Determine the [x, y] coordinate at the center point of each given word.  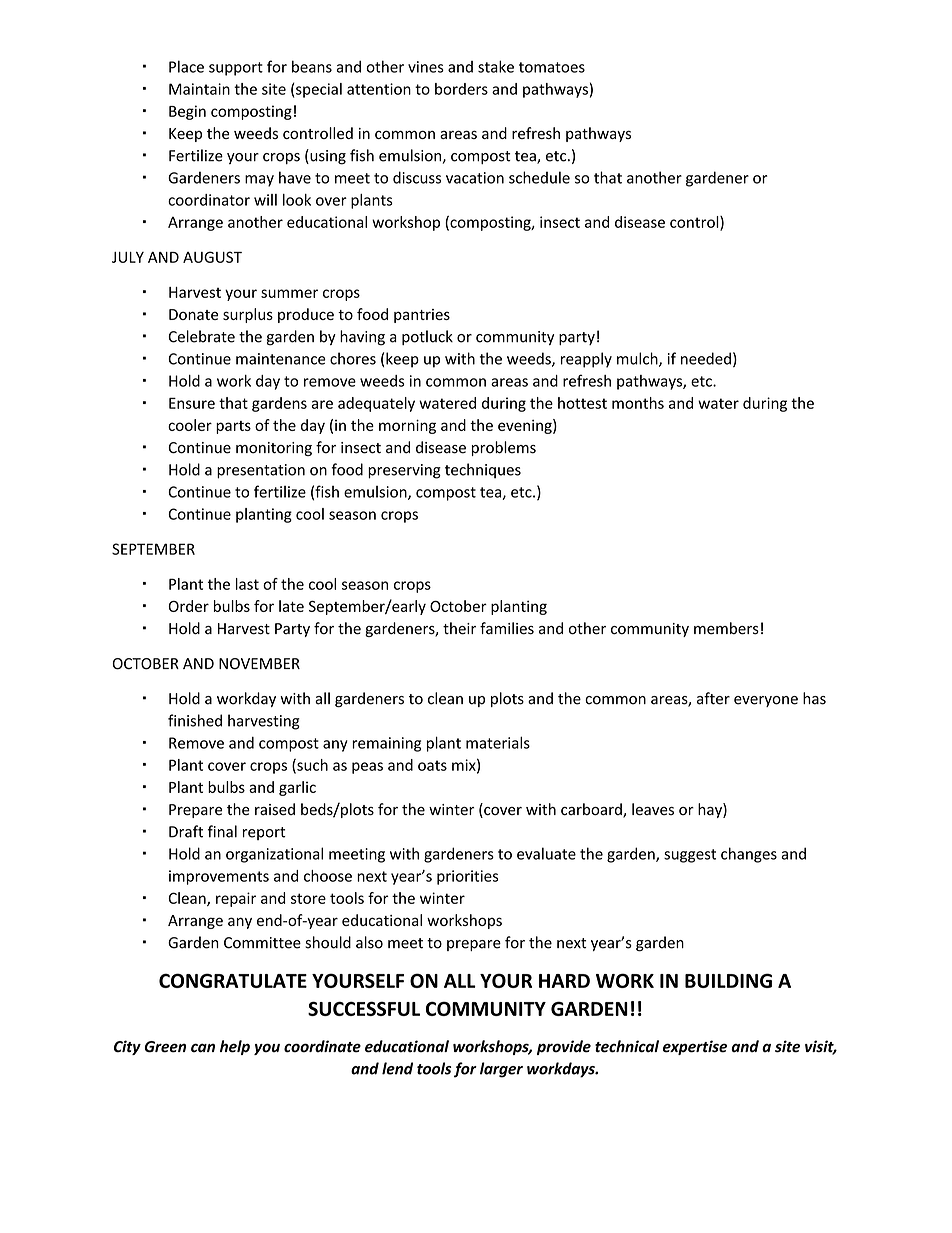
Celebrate [201, 336]
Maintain [199, 89]
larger [501, 1070]
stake [496, 66]
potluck [427, 337]
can [203, 1048]
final [222, 831]
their [459, 628]
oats [432, 765]
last [247, 584]
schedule [539, 177]
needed [706, 358]
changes [749, 855]
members [726, 628]
